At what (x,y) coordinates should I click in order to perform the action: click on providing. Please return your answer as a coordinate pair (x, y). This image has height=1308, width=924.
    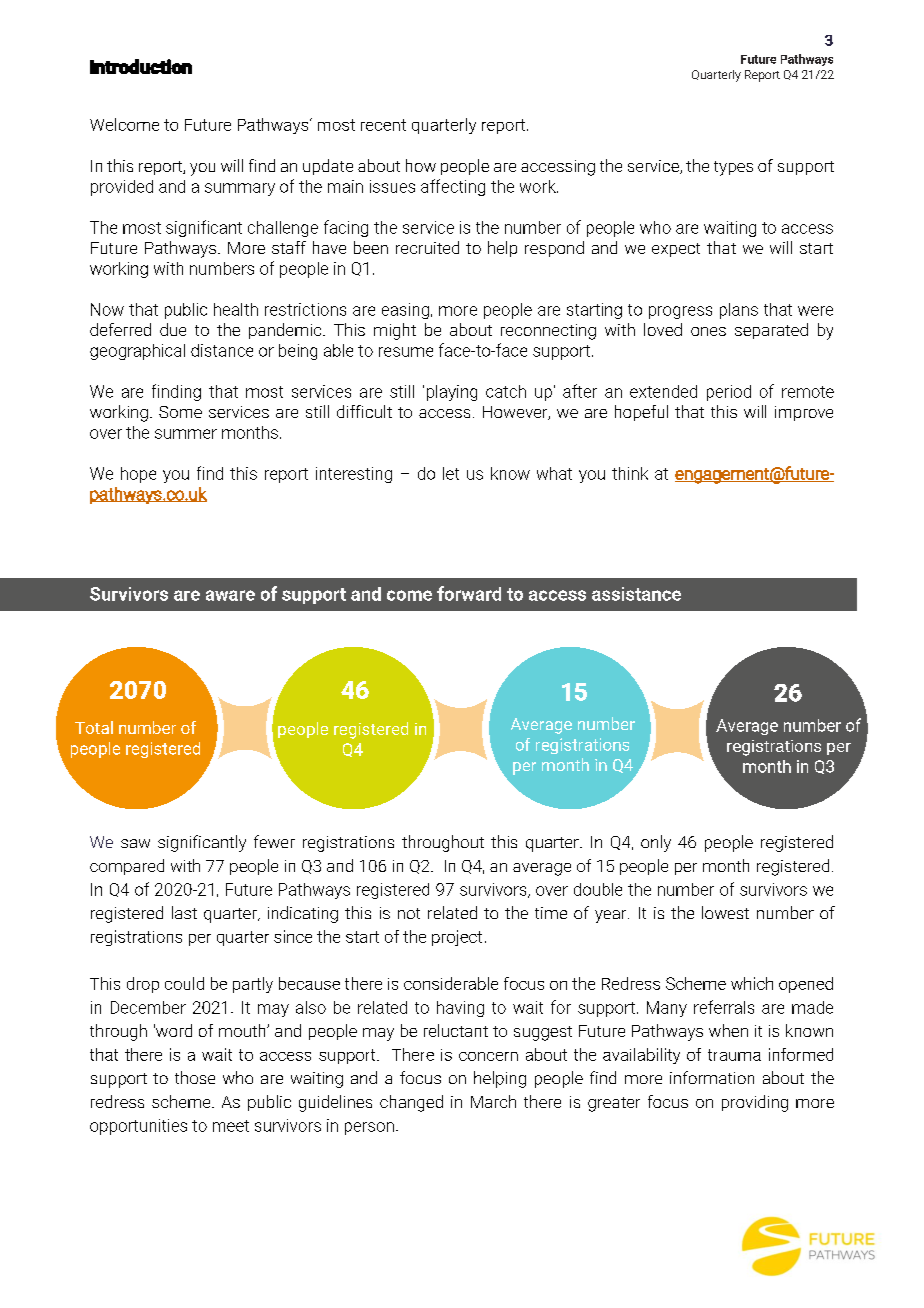
    Looking at the image, I should click on (755, 1103).
